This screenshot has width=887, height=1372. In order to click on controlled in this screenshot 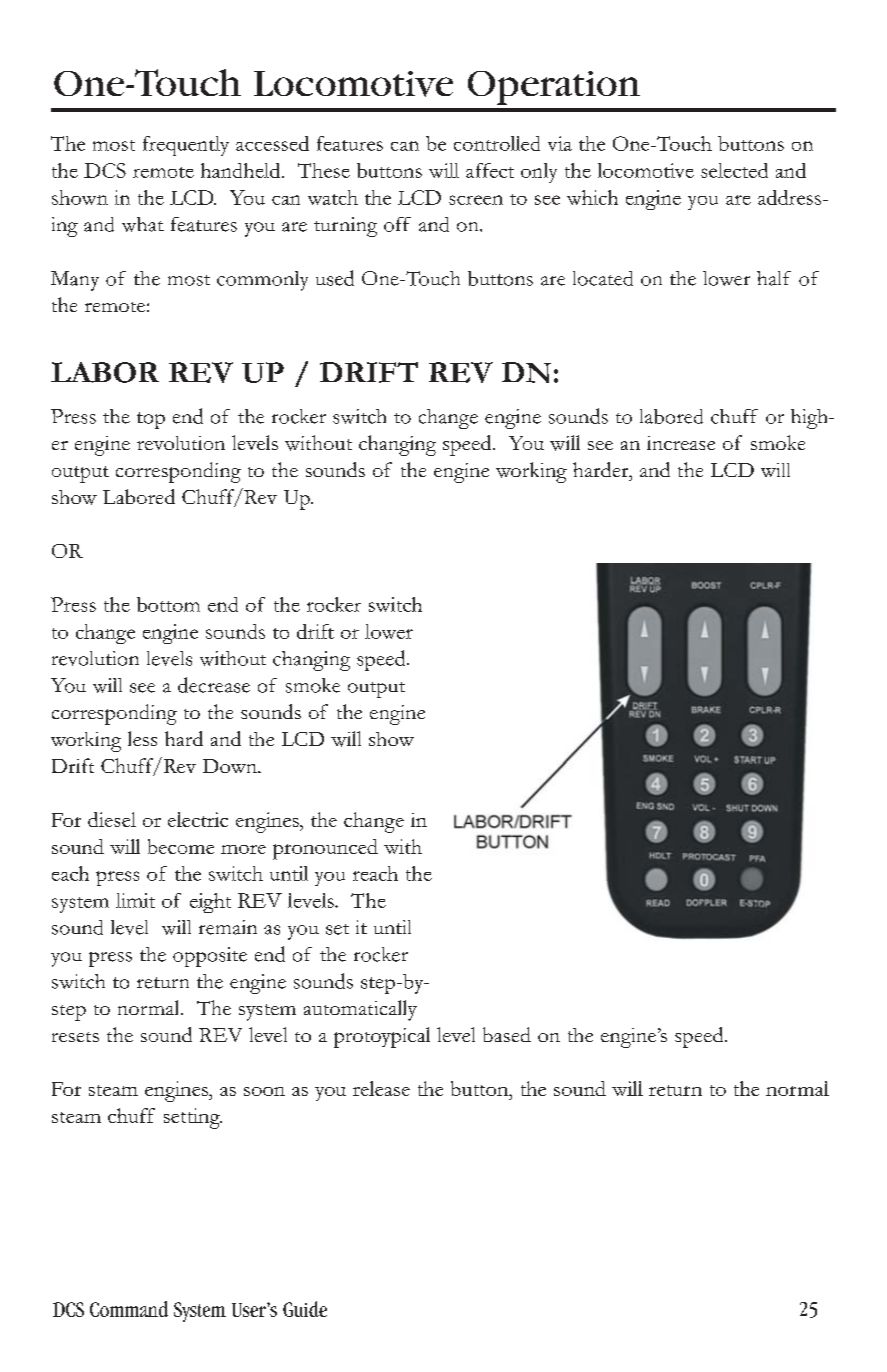, I will do `click(497, 143)`.
